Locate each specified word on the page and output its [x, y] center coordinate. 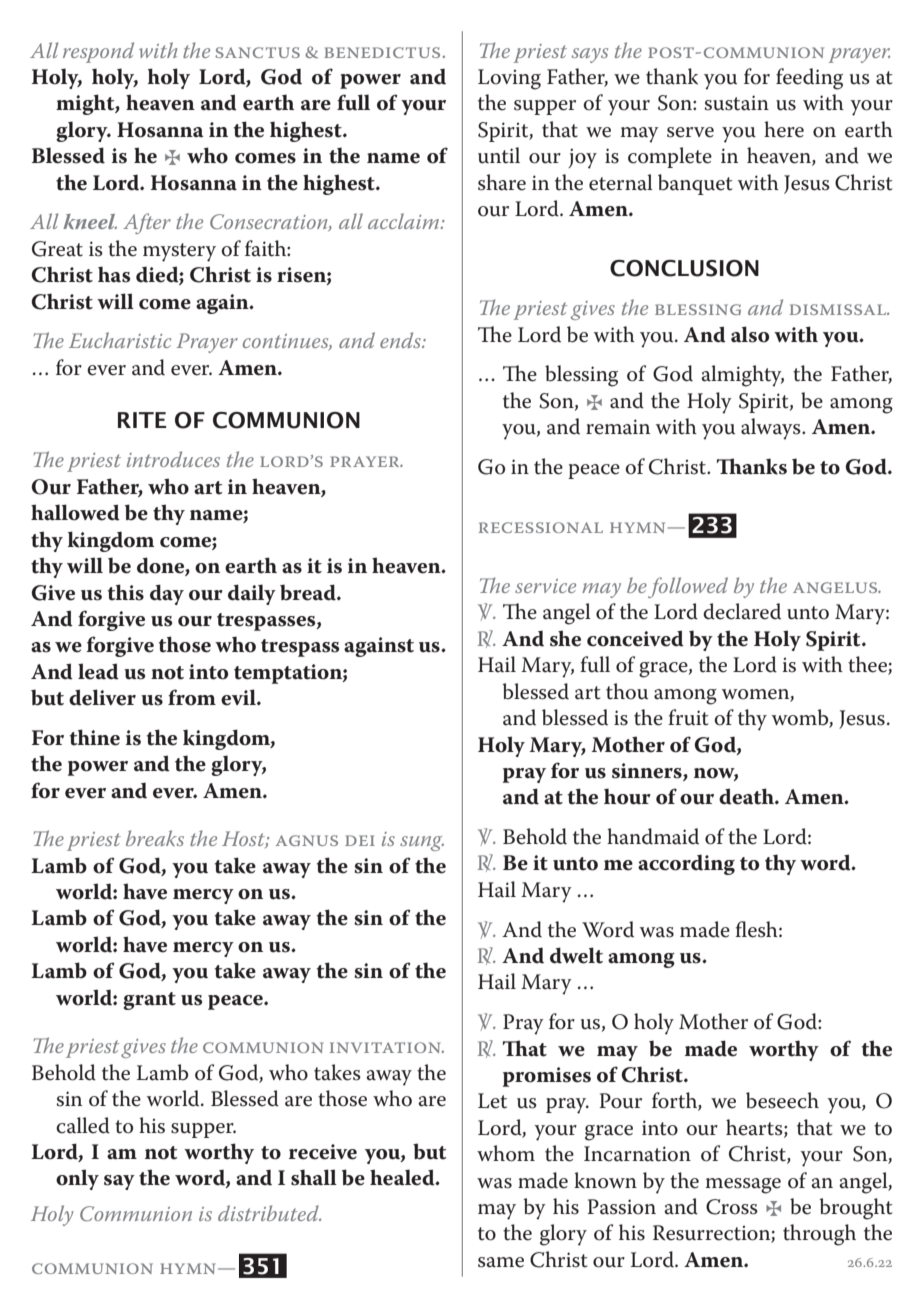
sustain [737, 103]
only [77, 1179]
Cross [732, 1207]
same [501, 1262]
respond [98, 52]
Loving [509, 79]
